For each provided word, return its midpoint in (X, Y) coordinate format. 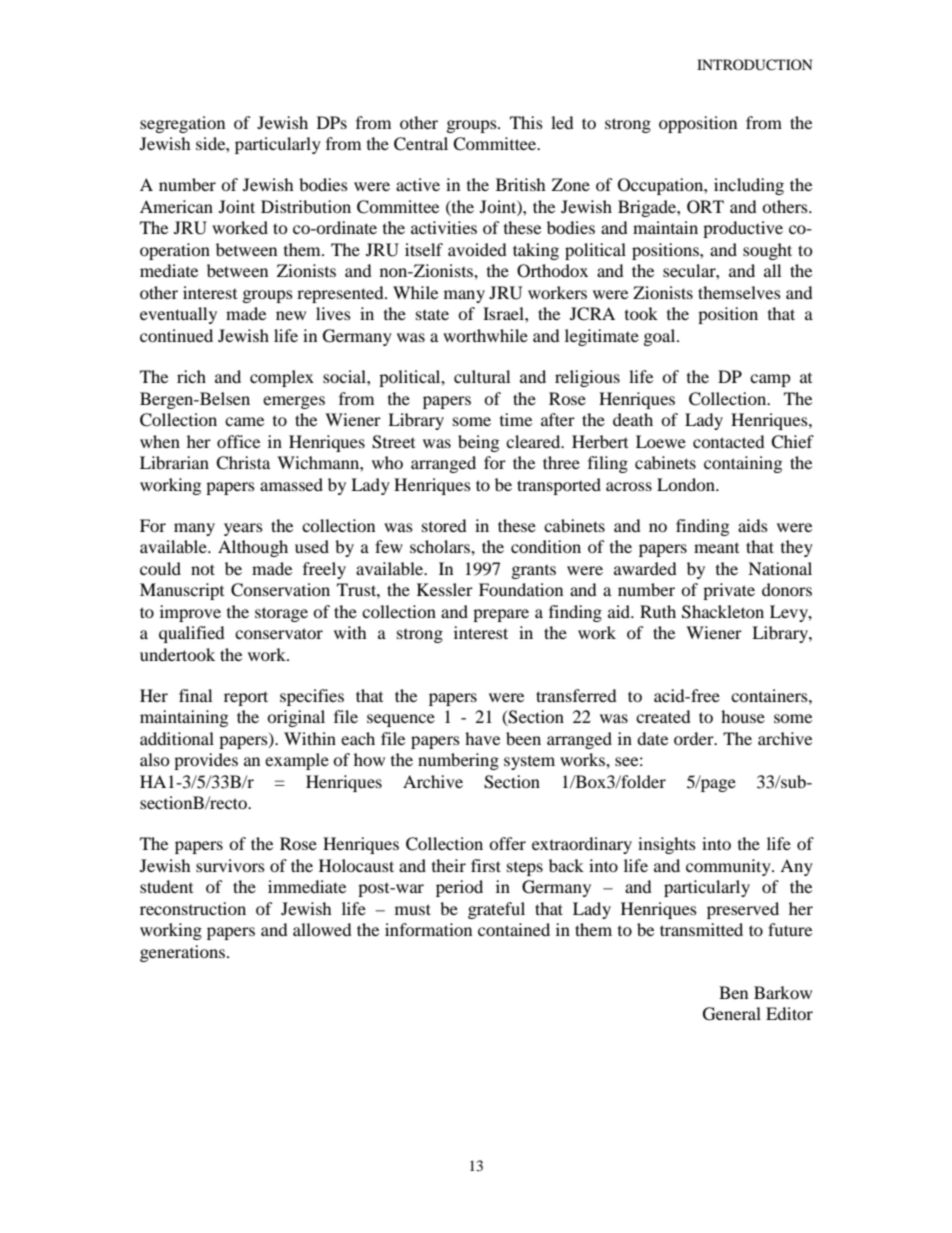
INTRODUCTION (754, 65)
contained (514, 929)
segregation (182, 124)
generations (182, 953)
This (526, 122)
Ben (733, 992)
